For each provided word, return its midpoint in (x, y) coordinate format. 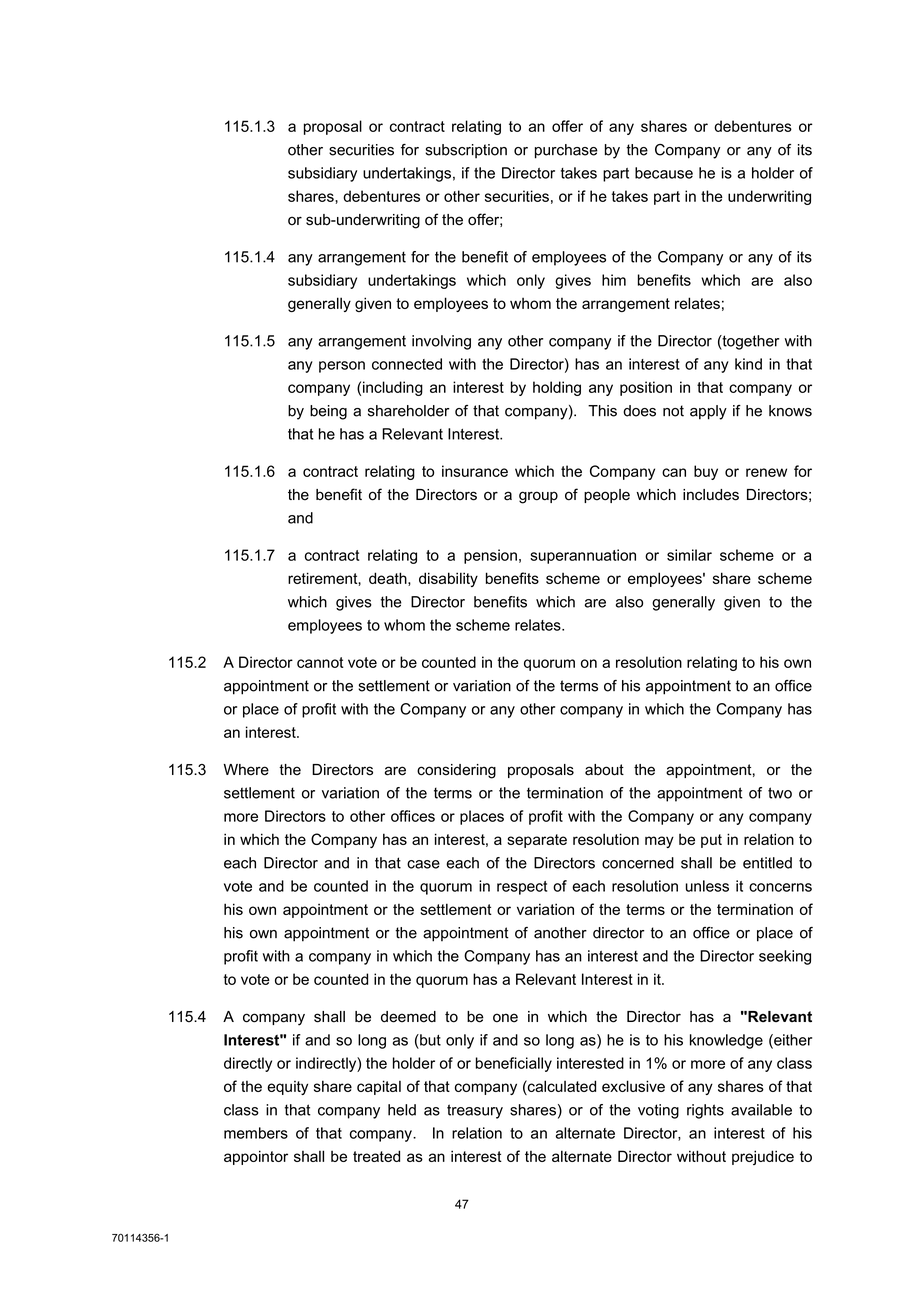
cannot (320, 662)
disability (448, 579)
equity (287, 1088)
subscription (466, 151)
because (664, 173)
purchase (566, 151)
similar (689, 555)
